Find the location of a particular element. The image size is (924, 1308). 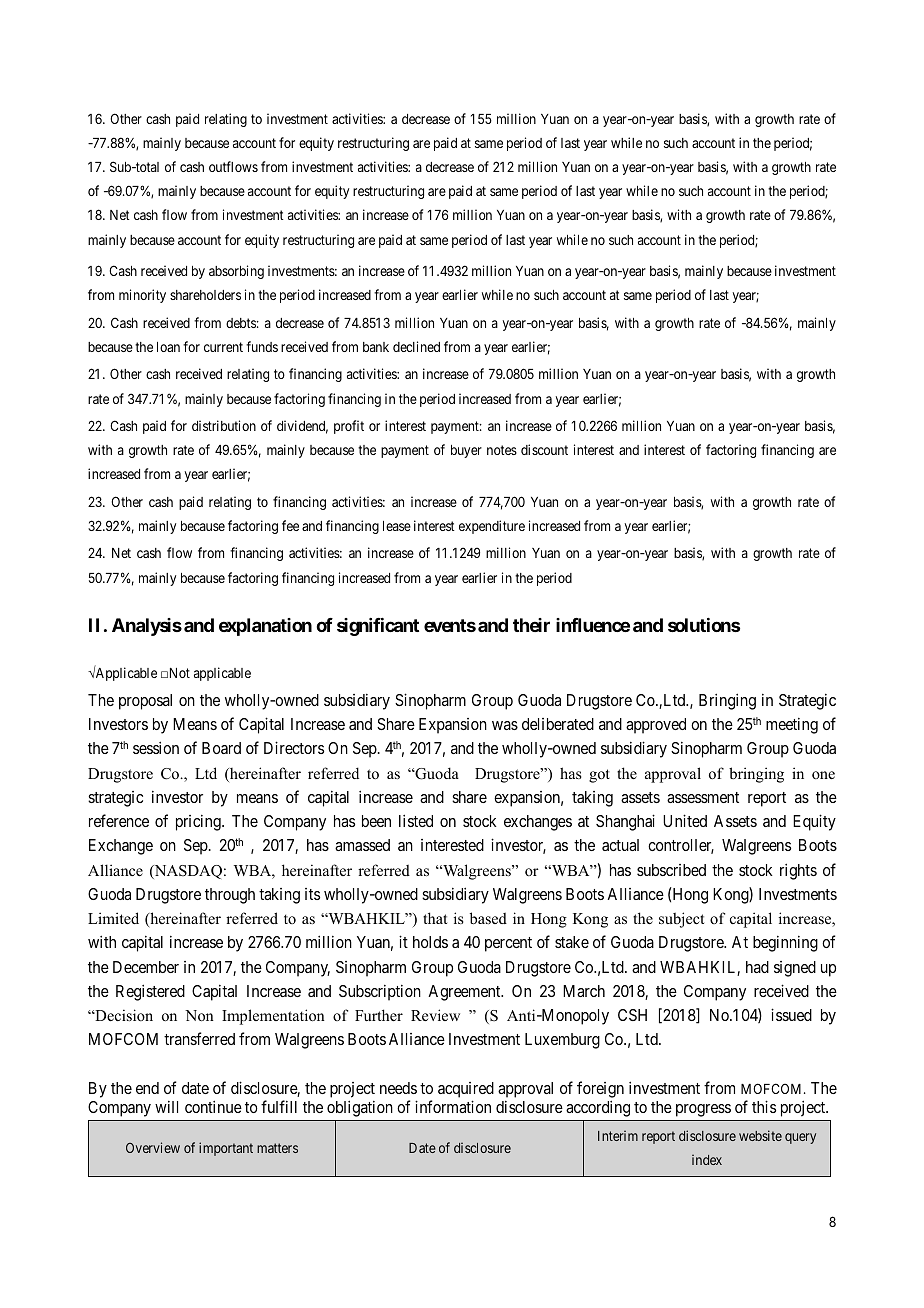

minority is located at coordinates (142, 296).
